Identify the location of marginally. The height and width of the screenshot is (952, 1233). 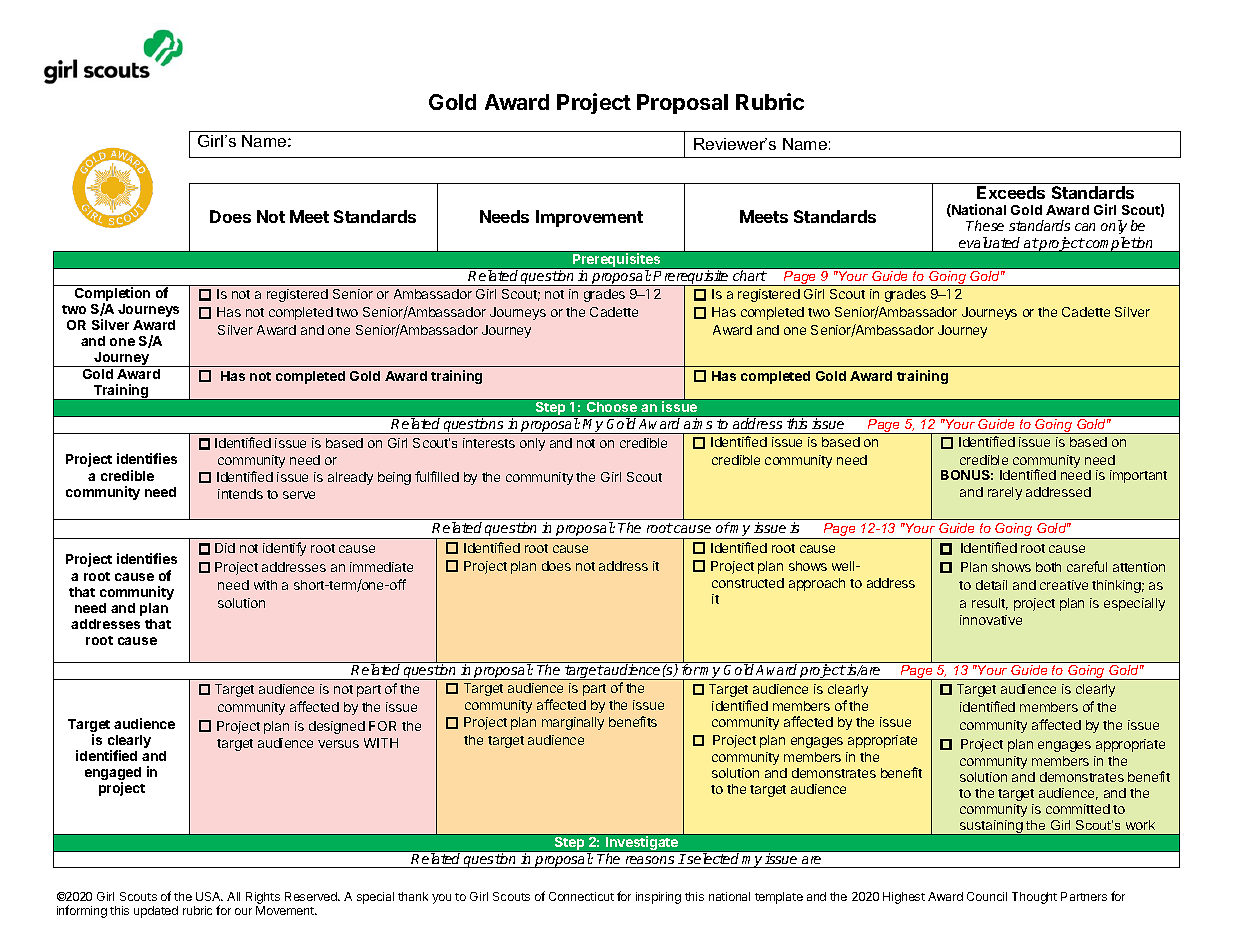
(573, 723).
